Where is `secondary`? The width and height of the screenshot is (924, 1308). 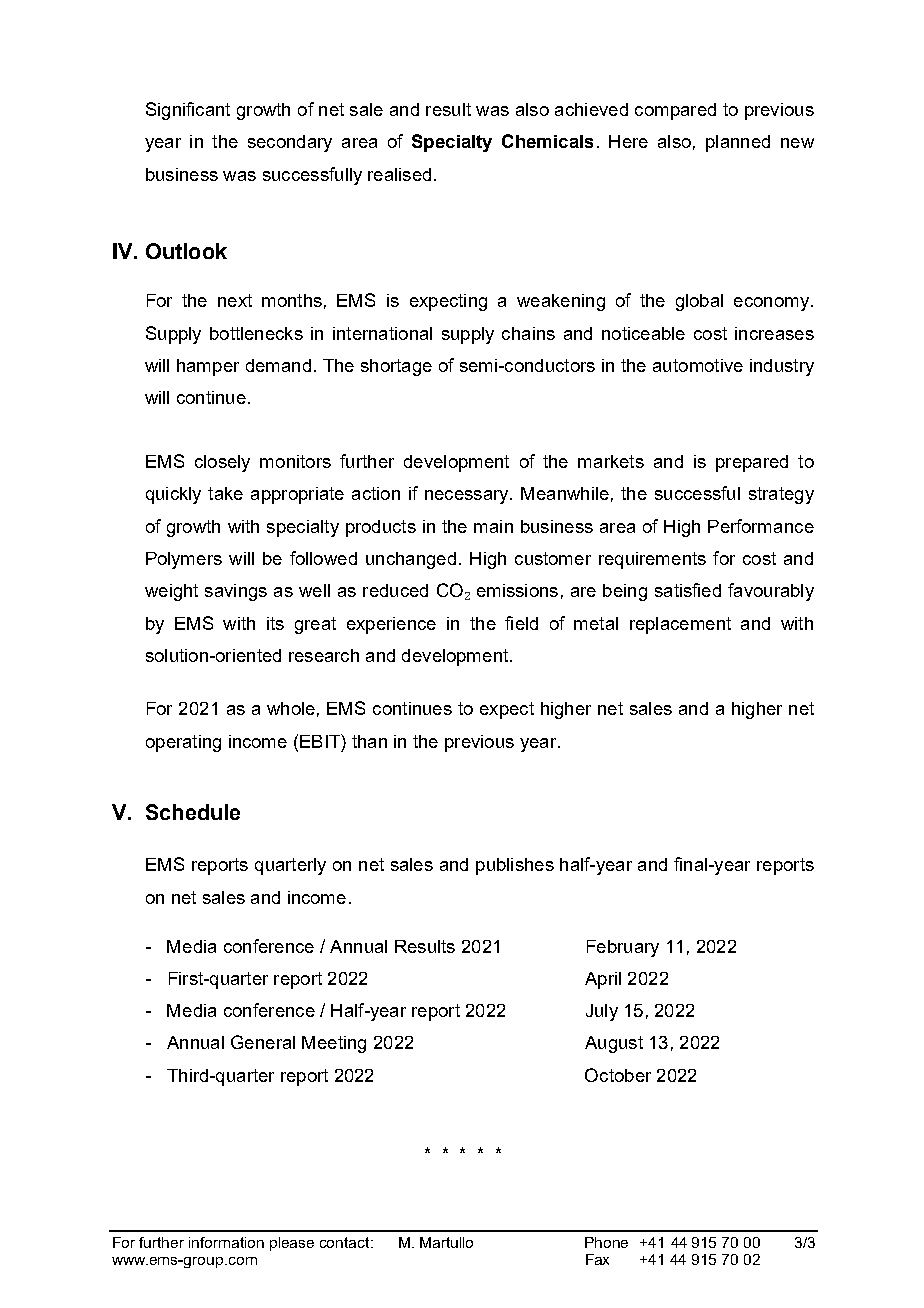 secondary is located at coordinates (290, 143).
